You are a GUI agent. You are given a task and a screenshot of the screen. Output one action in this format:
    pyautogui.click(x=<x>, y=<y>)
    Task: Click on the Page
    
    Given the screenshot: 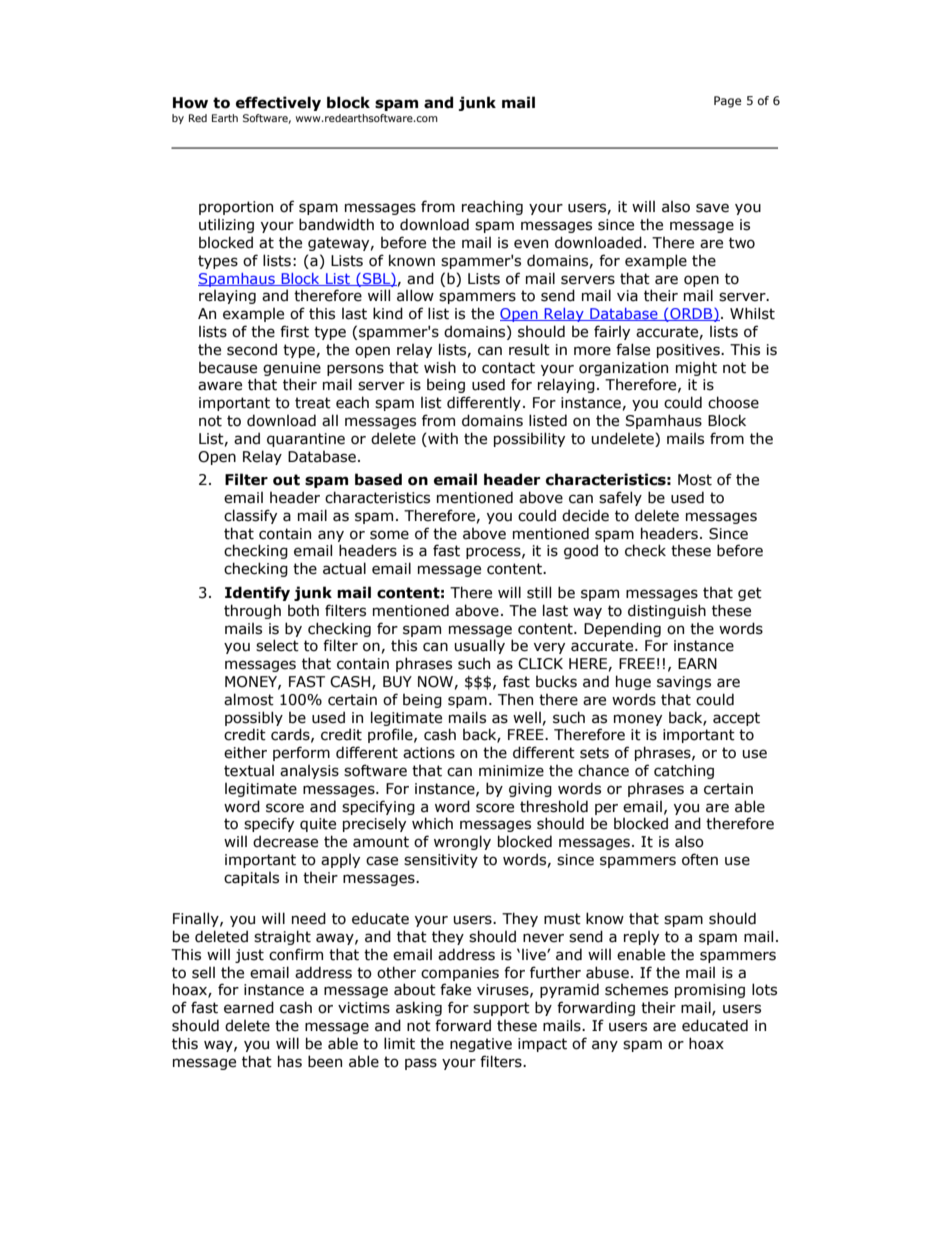 What is the action you would take?
    pyautogui.click(x=727, y=102)
